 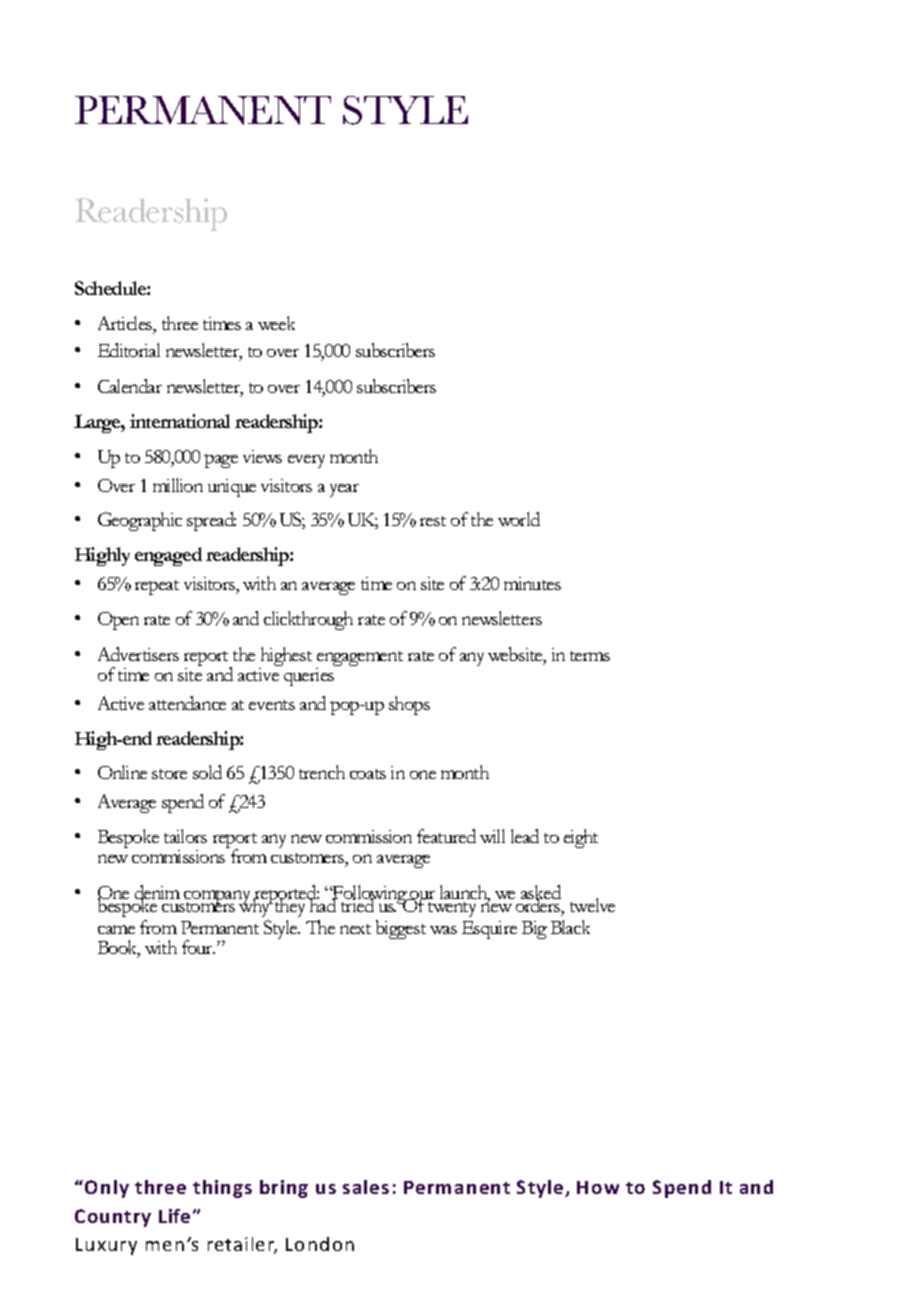 I want to click on Life, so click(x=174, y=1216).
